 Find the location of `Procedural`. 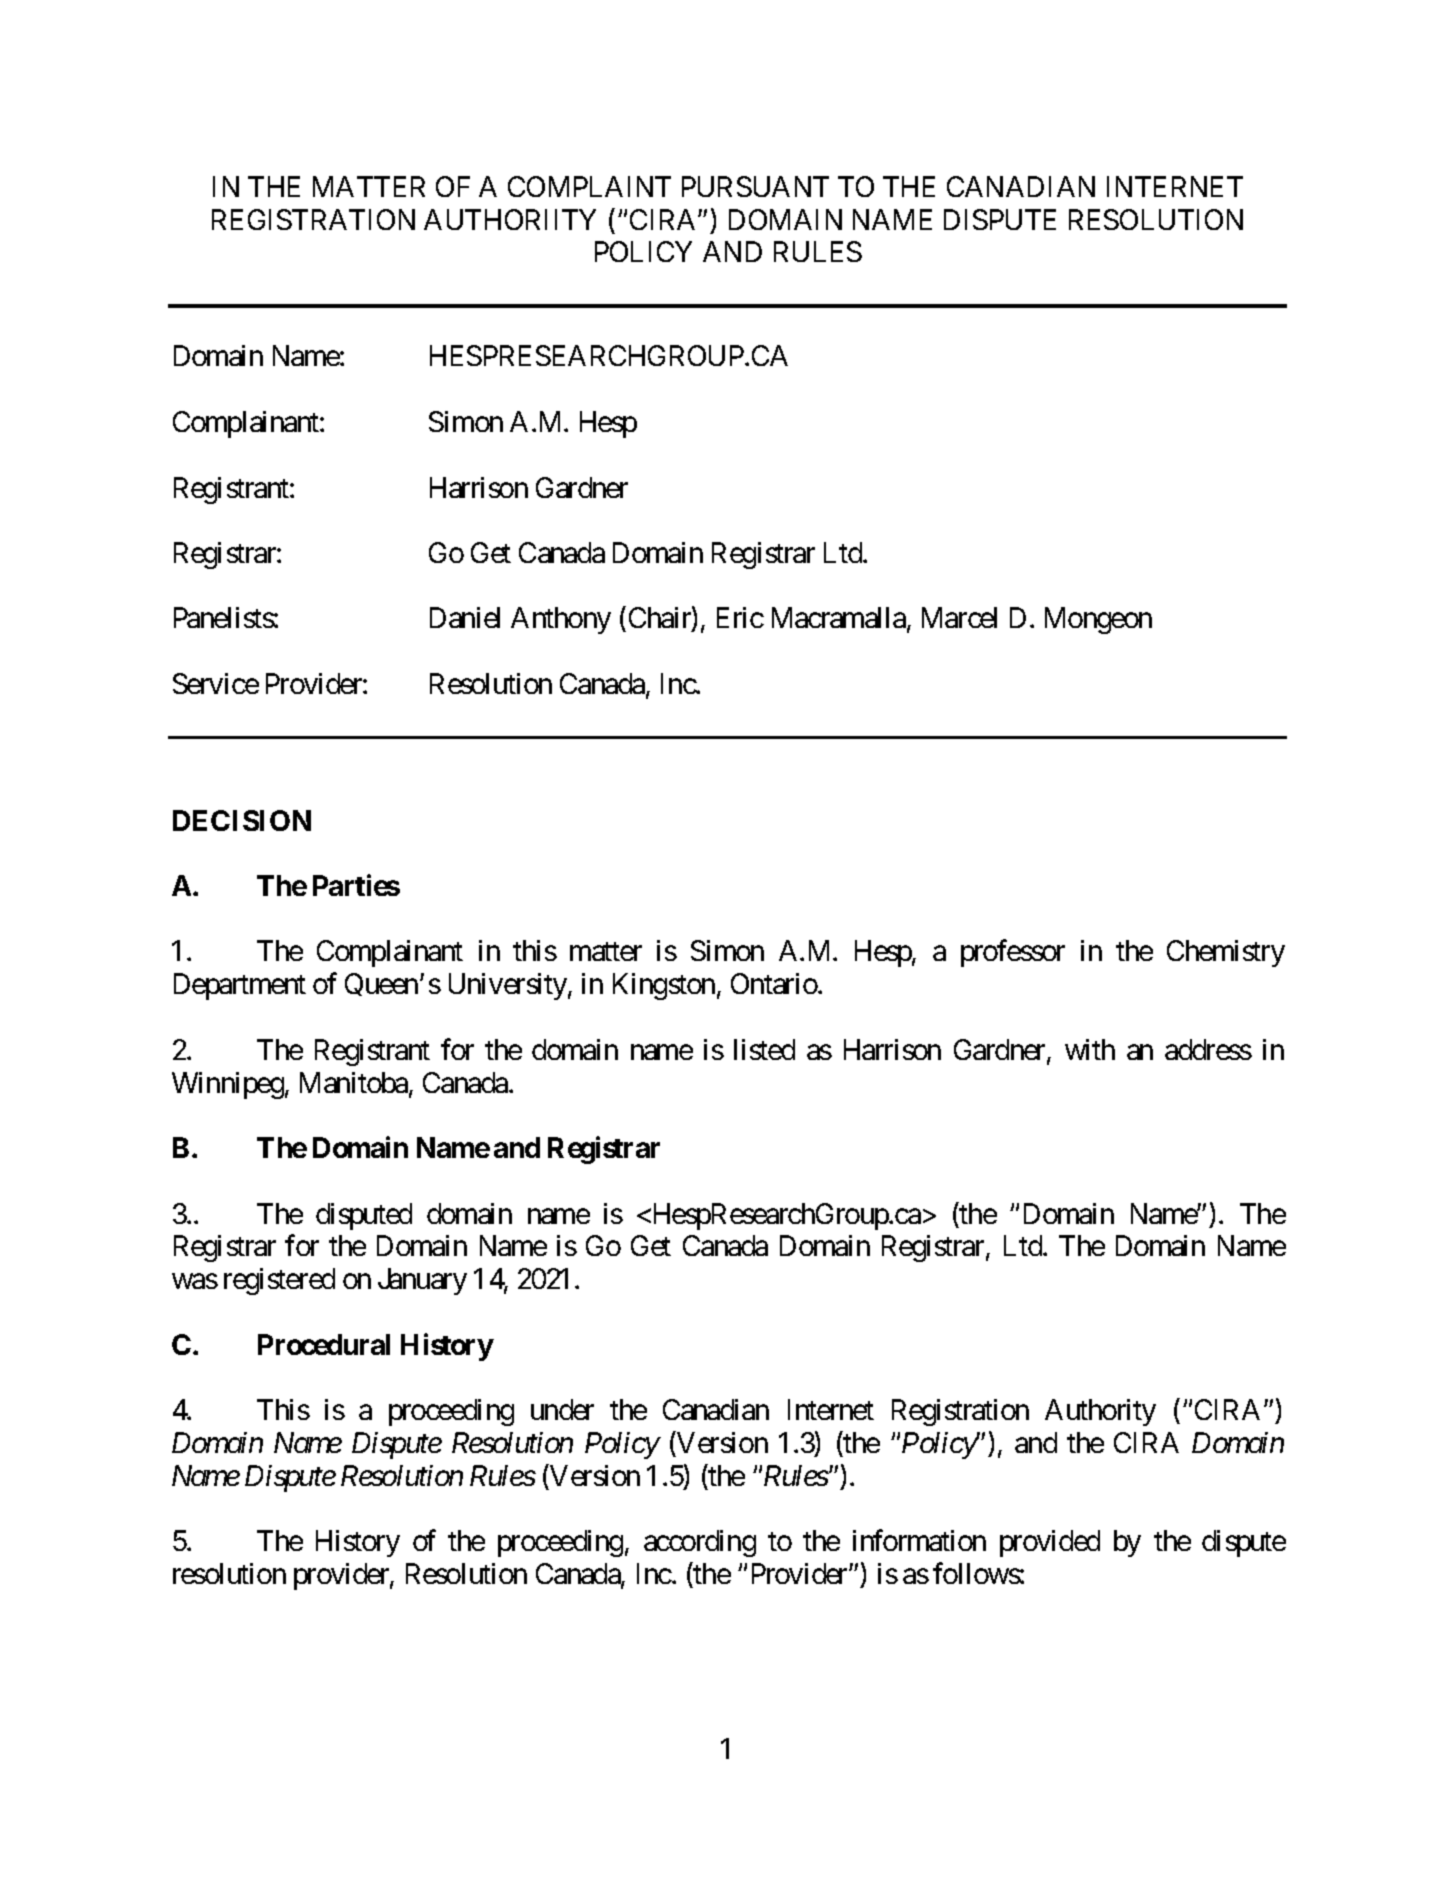

Procedural is located at coordinates (324, 1344).
